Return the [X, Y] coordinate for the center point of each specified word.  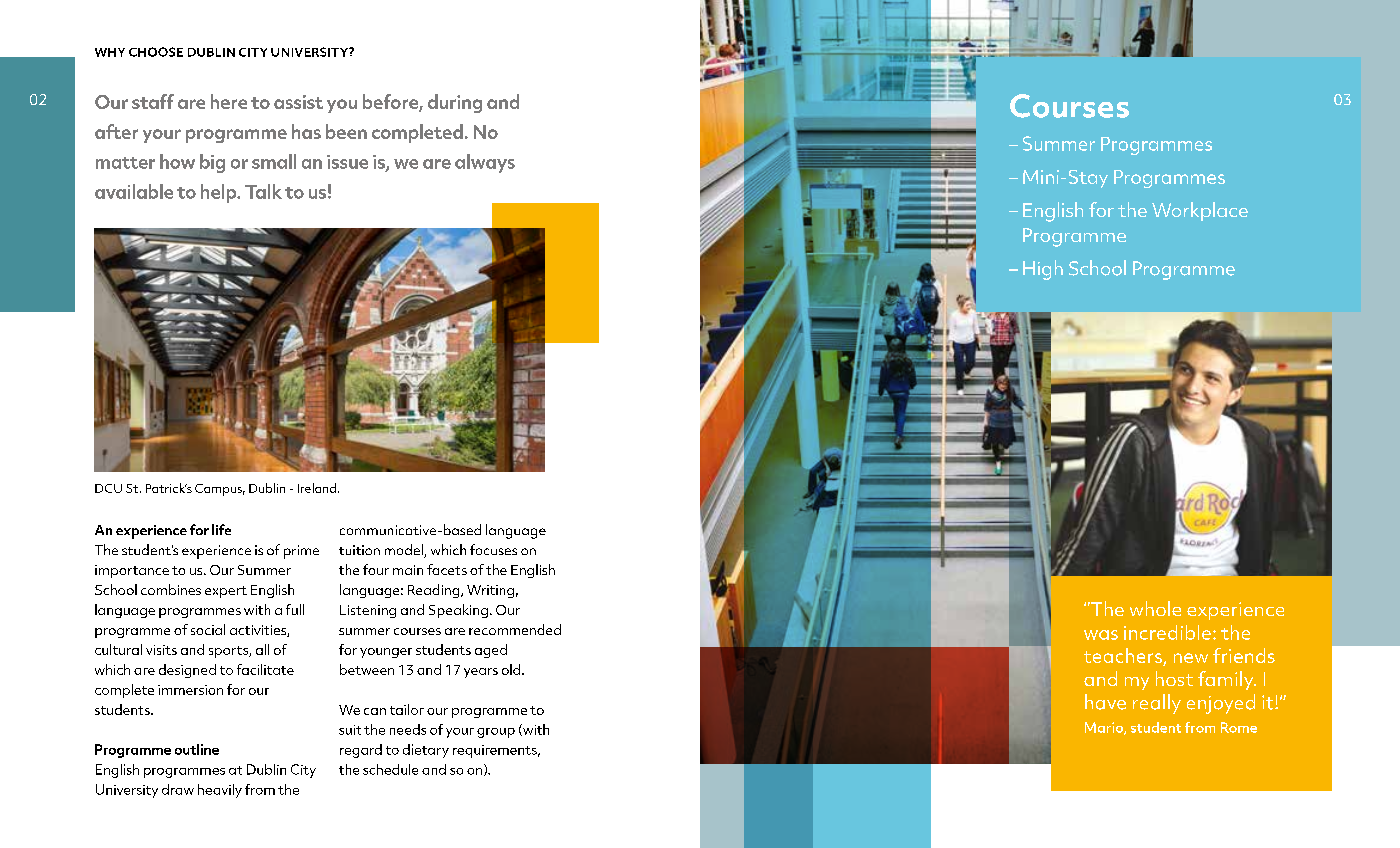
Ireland [317, 488]
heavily [220, 791]
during [455, 103]
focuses [493, 549]
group [496, 733]
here [229, 101]
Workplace [1200, 211]
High [1043, 270]
